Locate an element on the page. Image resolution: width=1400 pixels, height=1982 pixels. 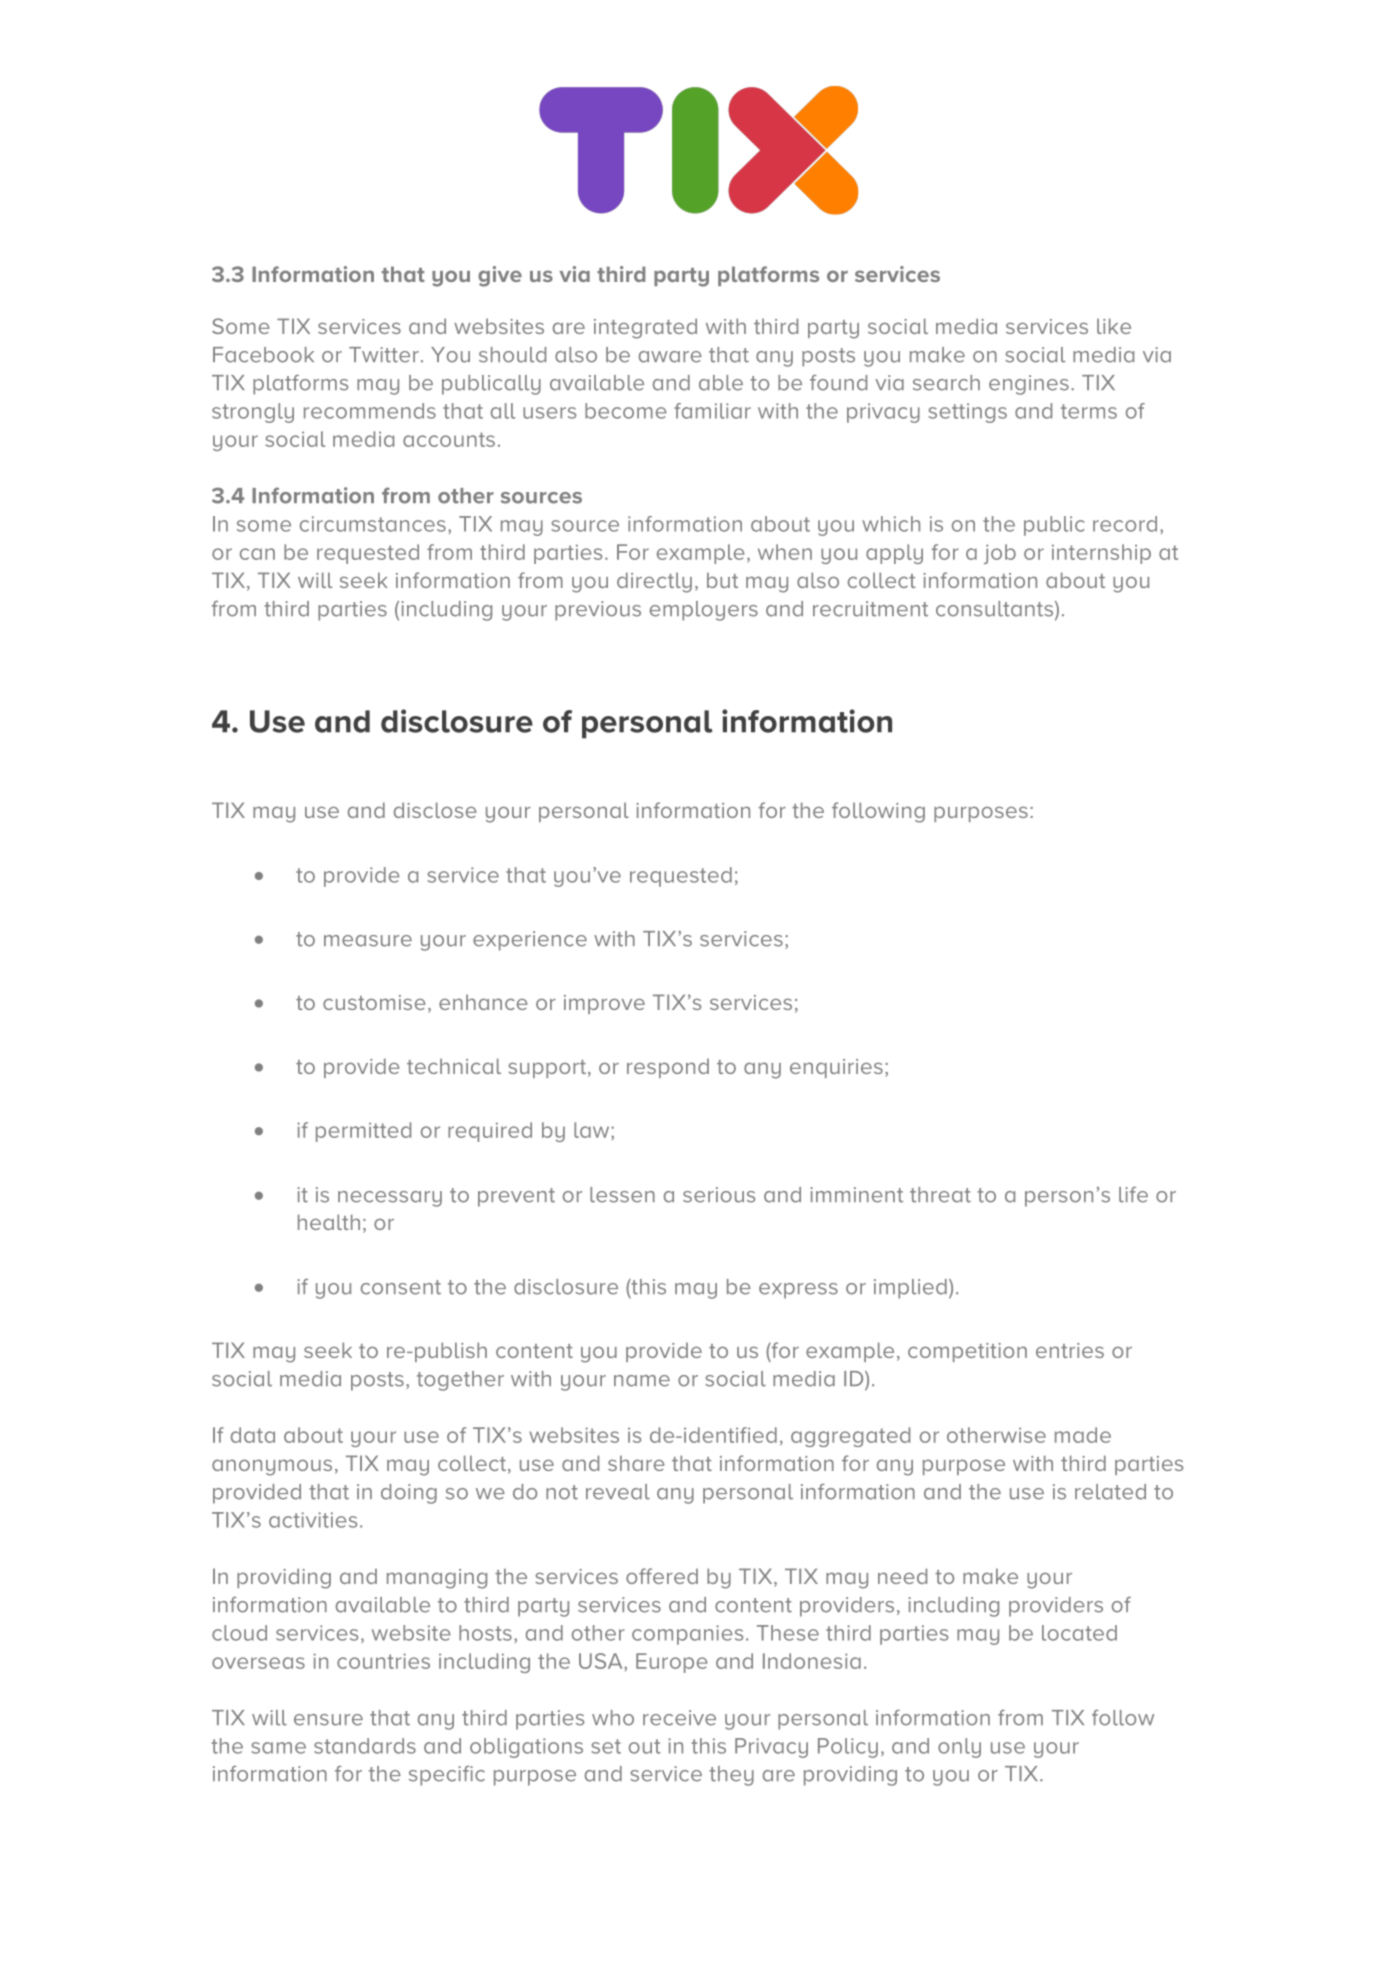
entries is located at coordinates (1070, 1350).
